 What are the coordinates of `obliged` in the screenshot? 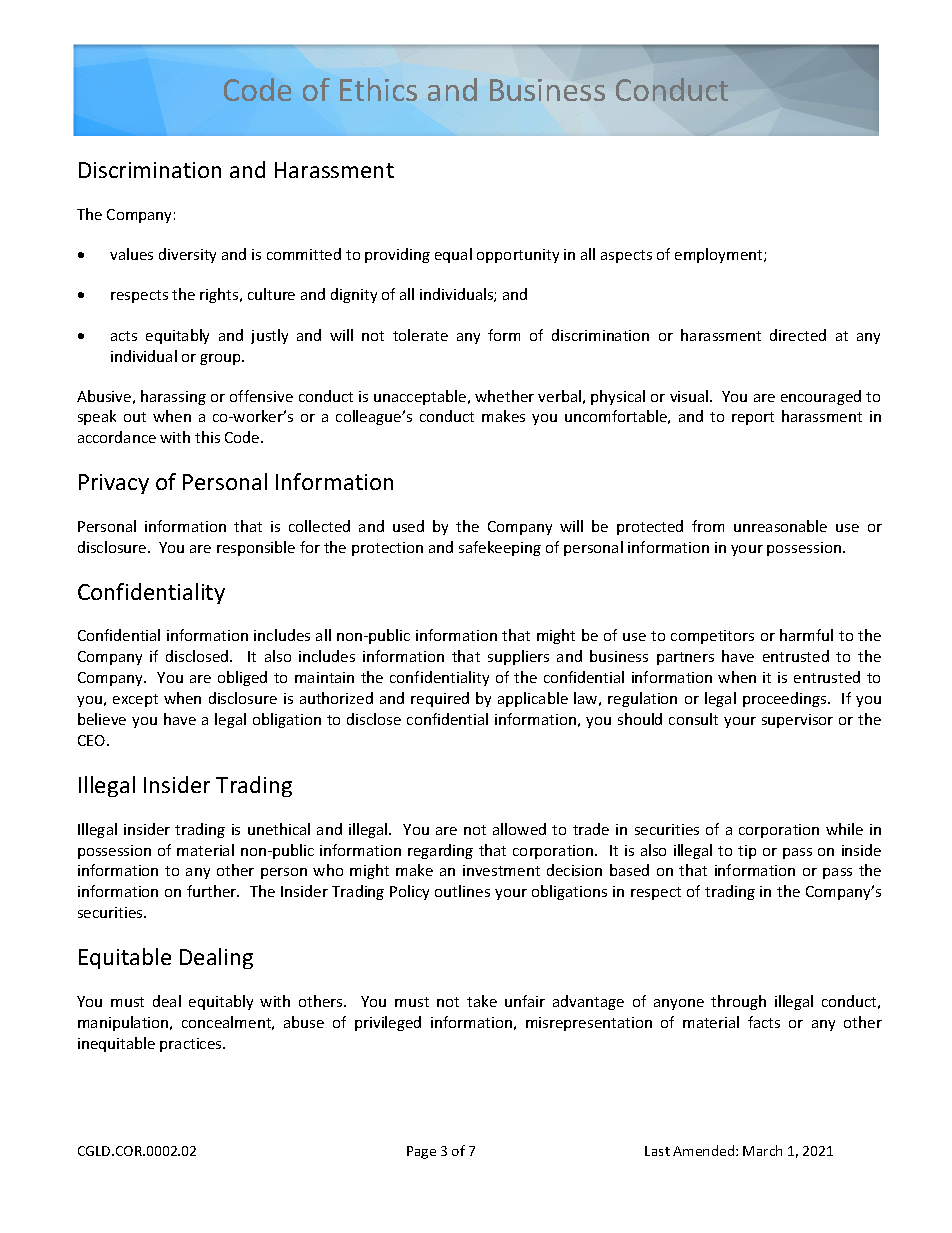 It's located at (242, 678).
